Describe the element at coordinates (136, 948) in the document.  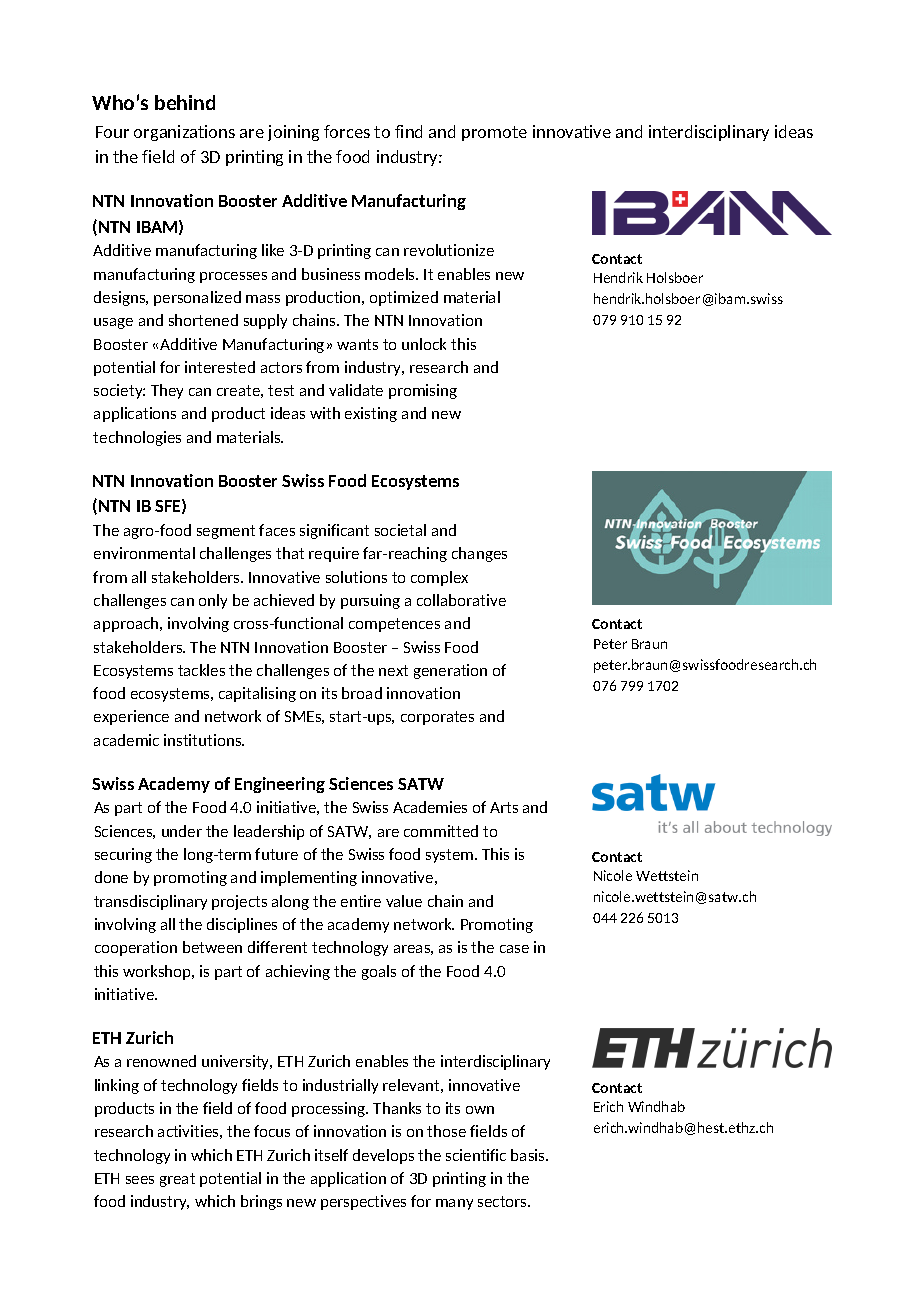
I see `cooperation` at that location.
